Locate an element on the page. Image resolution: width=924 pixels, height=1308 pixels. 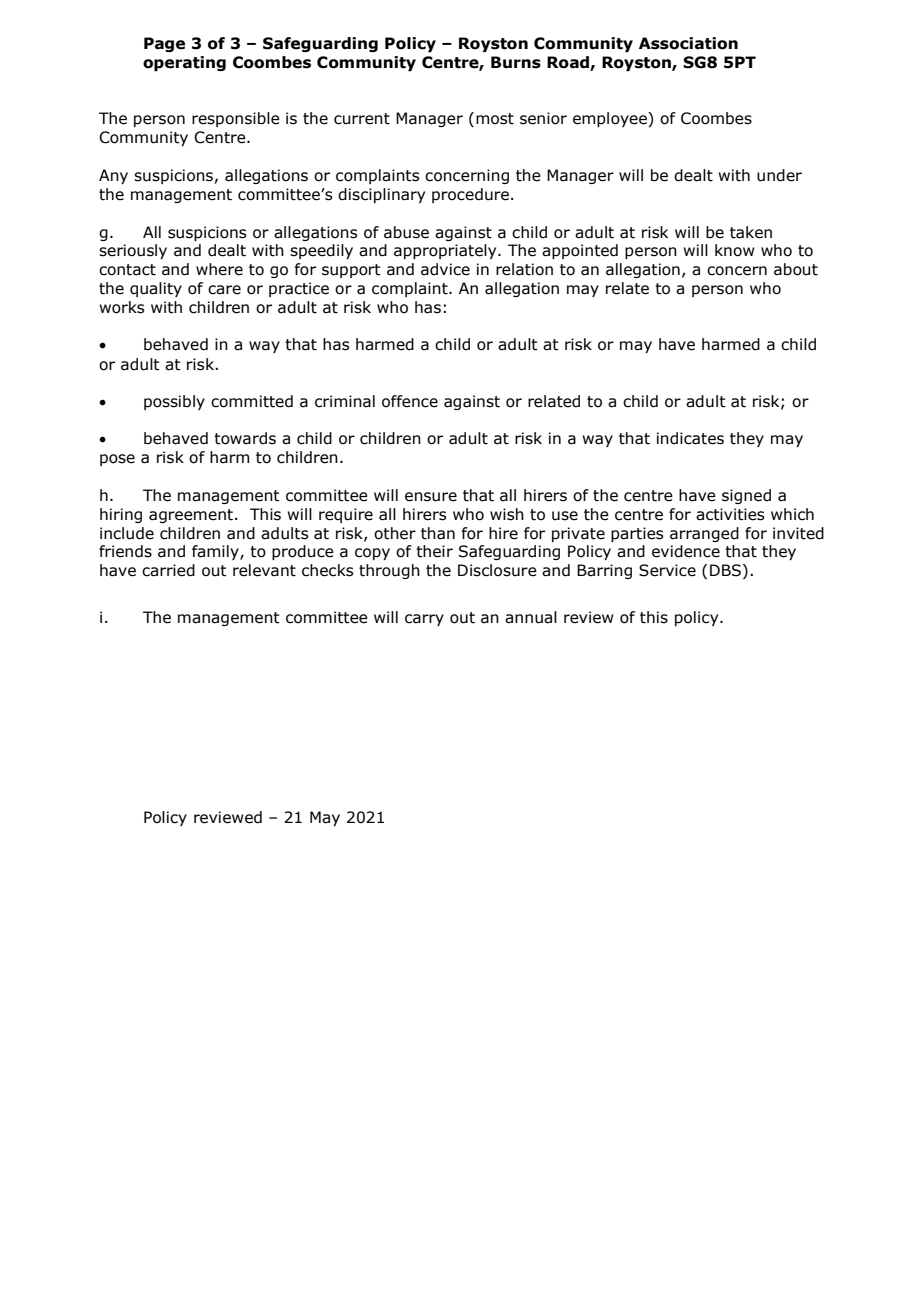
possibly is located at coordinates (174, 402).
